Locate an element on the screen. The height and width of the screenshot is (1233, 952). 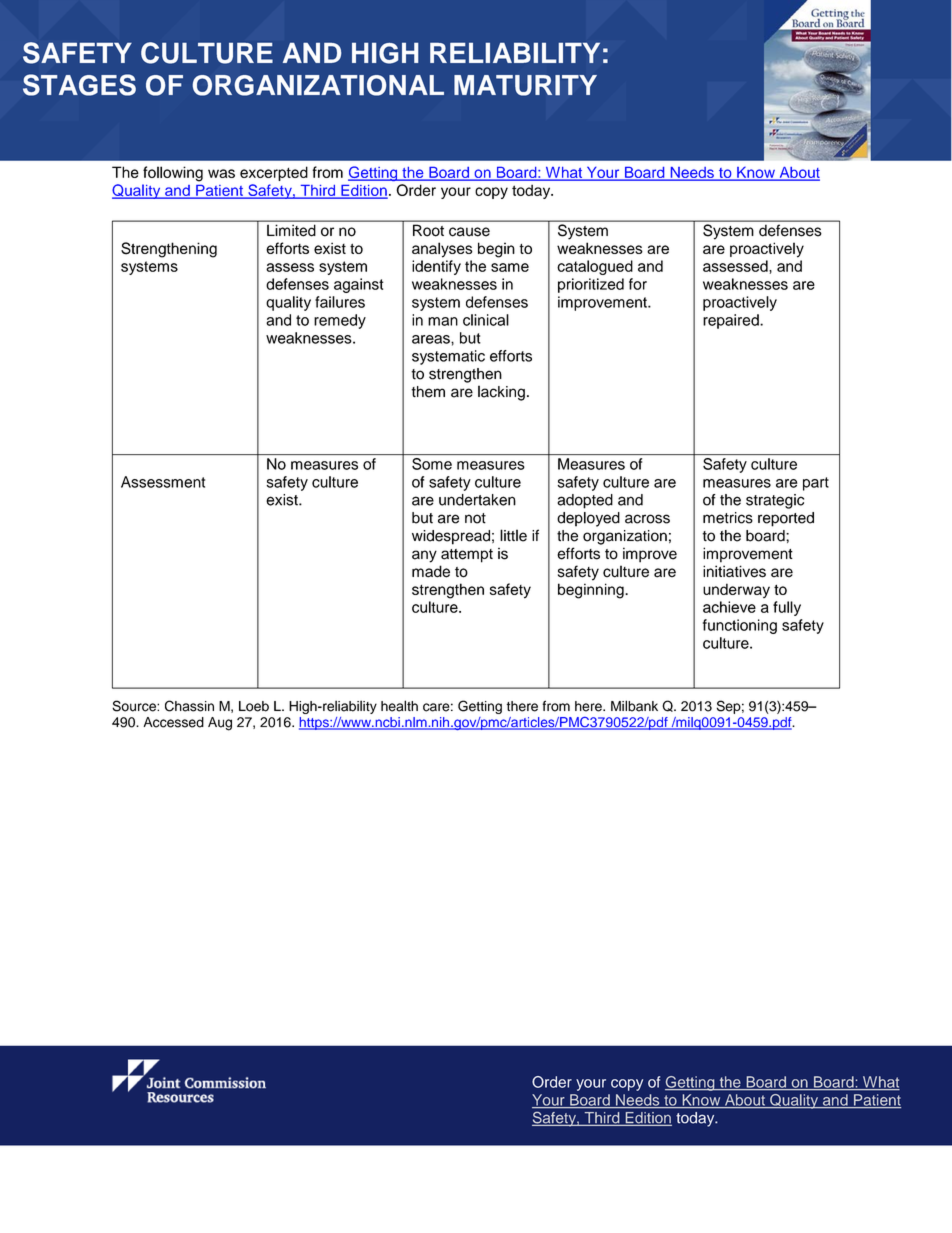
repaired is located at coordinates (732, 321).
